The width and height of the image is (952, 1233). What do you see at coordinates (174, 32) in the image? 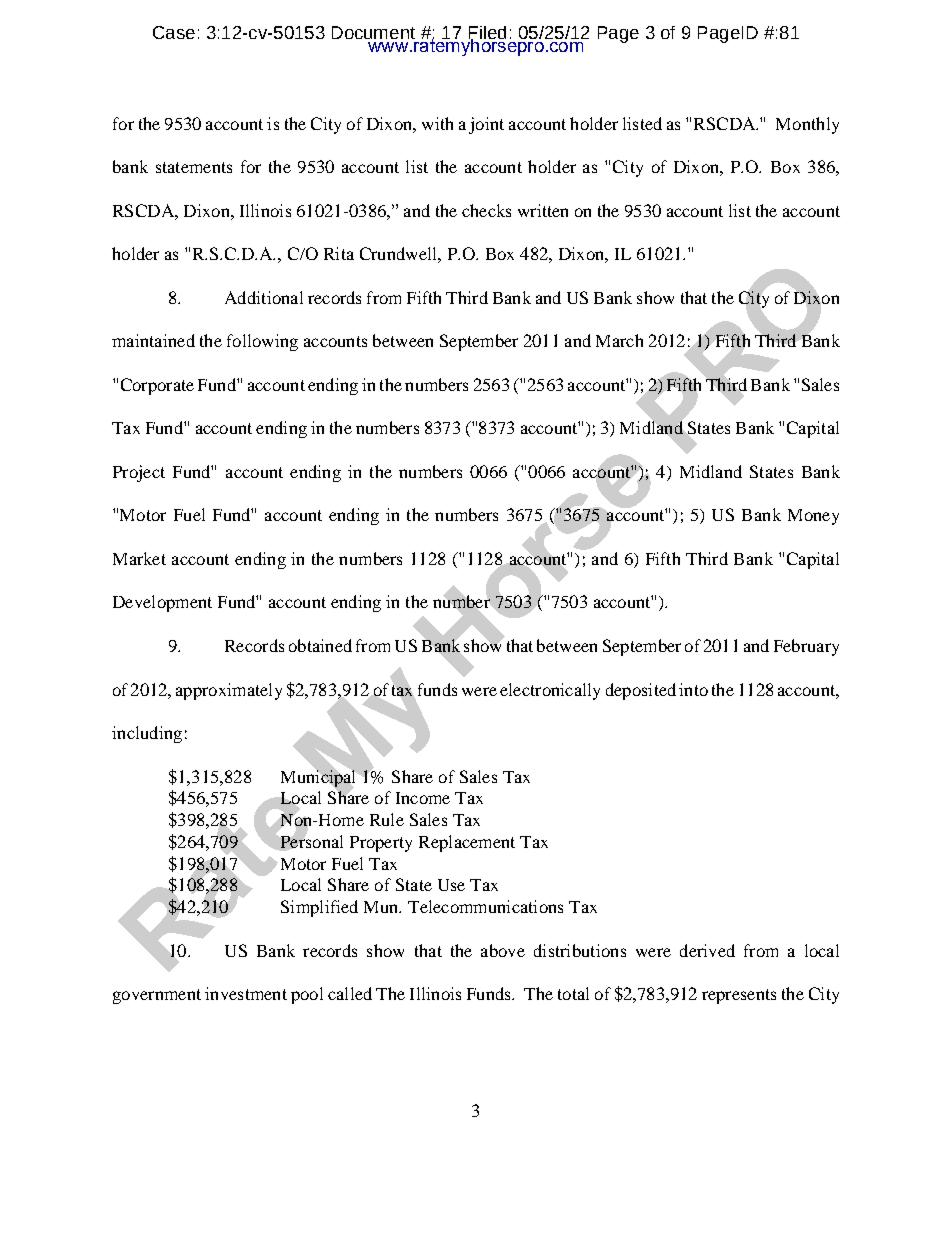
I see `Case` at bounding box center [174, 32].
